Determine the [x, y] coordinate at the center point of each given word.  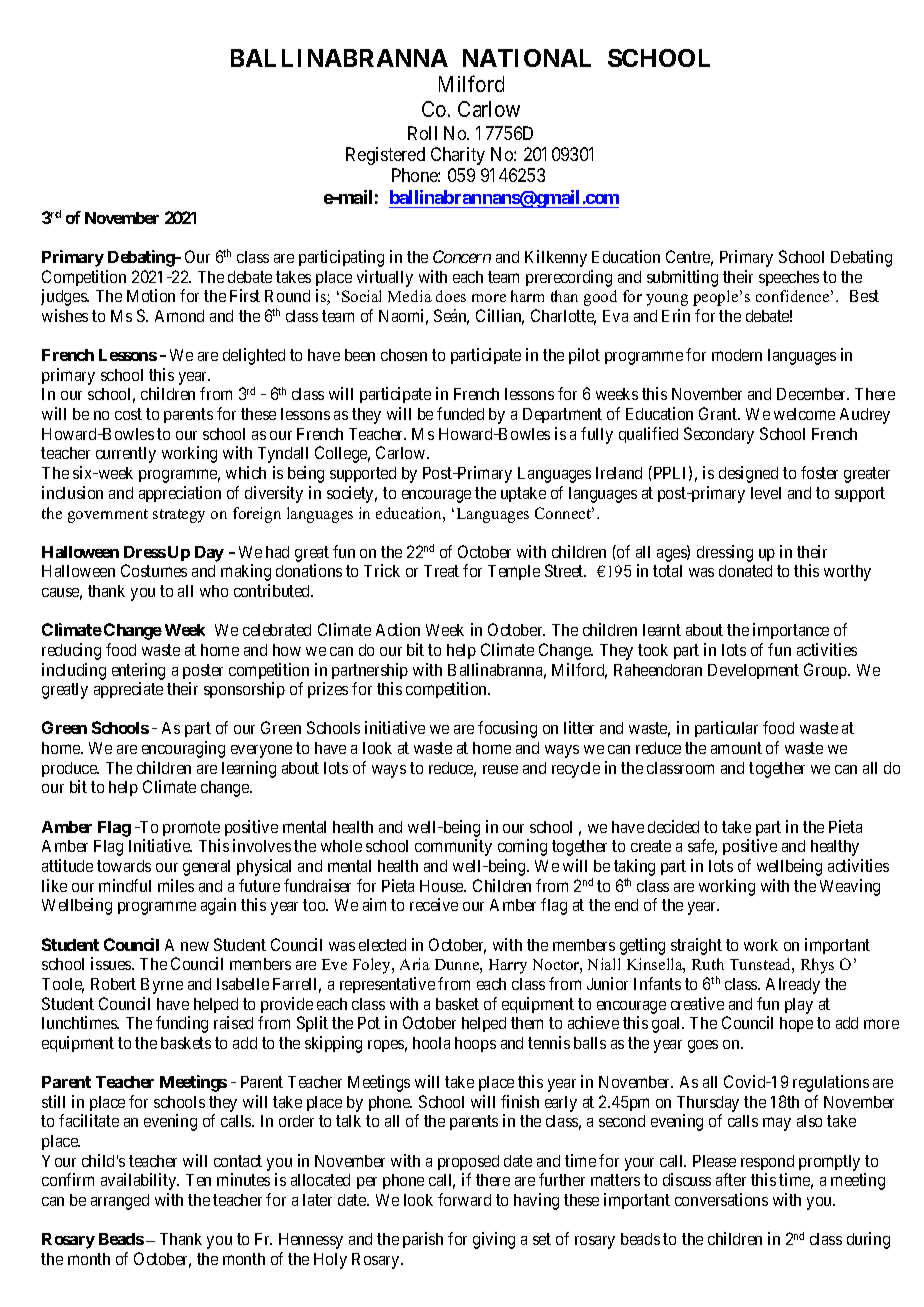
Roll [422, 133]
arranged [120, 1202]
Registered [385, 156]
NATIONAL [527, 58]
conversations [721, 1199]
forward [464, 1199]
